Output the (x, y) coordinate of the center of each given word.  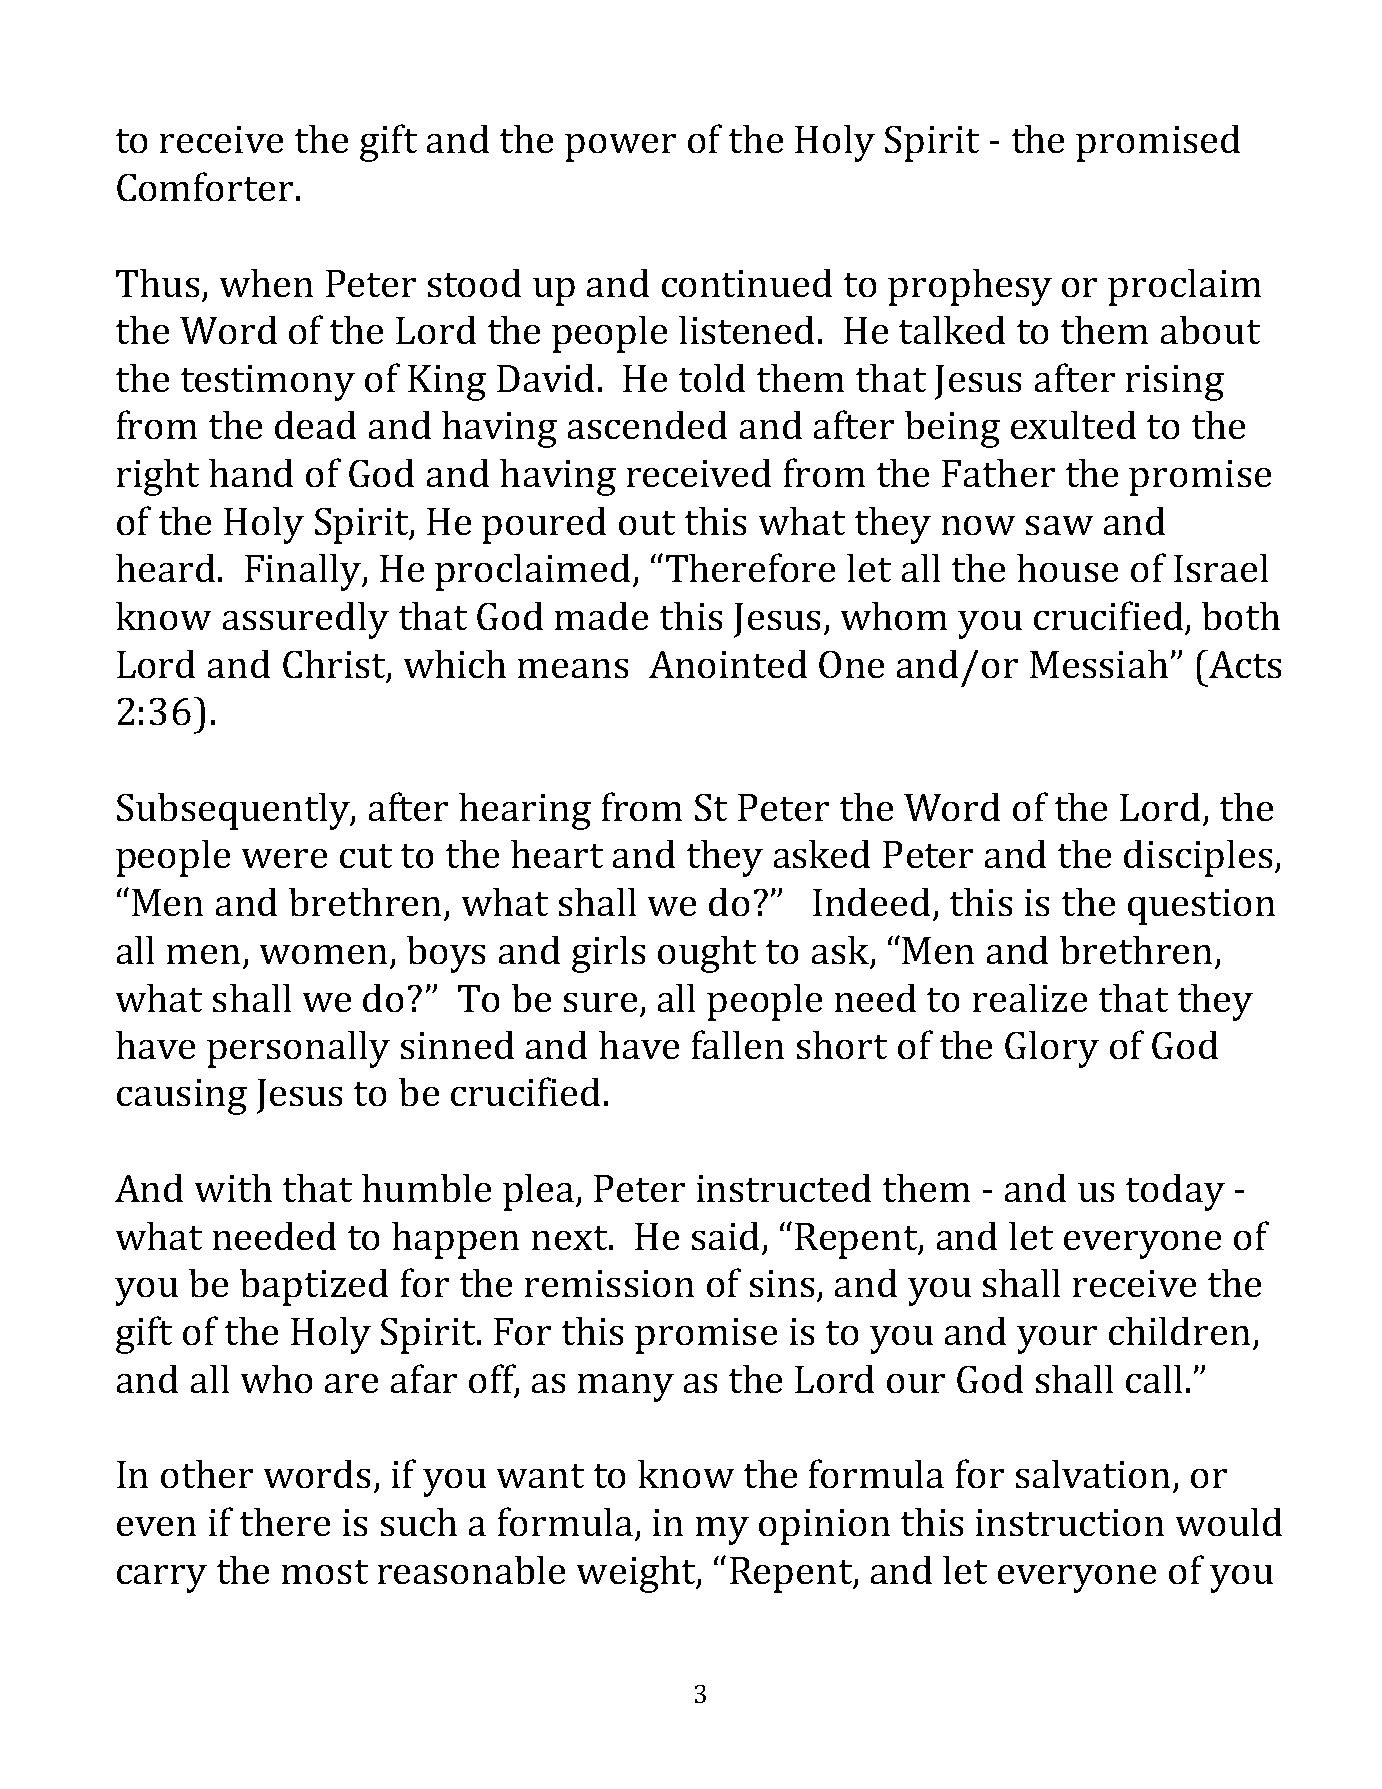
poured (544, 525)
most (325, 1572)
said (725, 1236)
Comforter (205, 186)
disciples (1198, 858)
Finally (304, 572)
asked (822, 854)
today (1175, 1192)
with (233, 1188)
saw (1059, 525)
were (284, 858)
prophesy (970, 287)
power (620, 148)
